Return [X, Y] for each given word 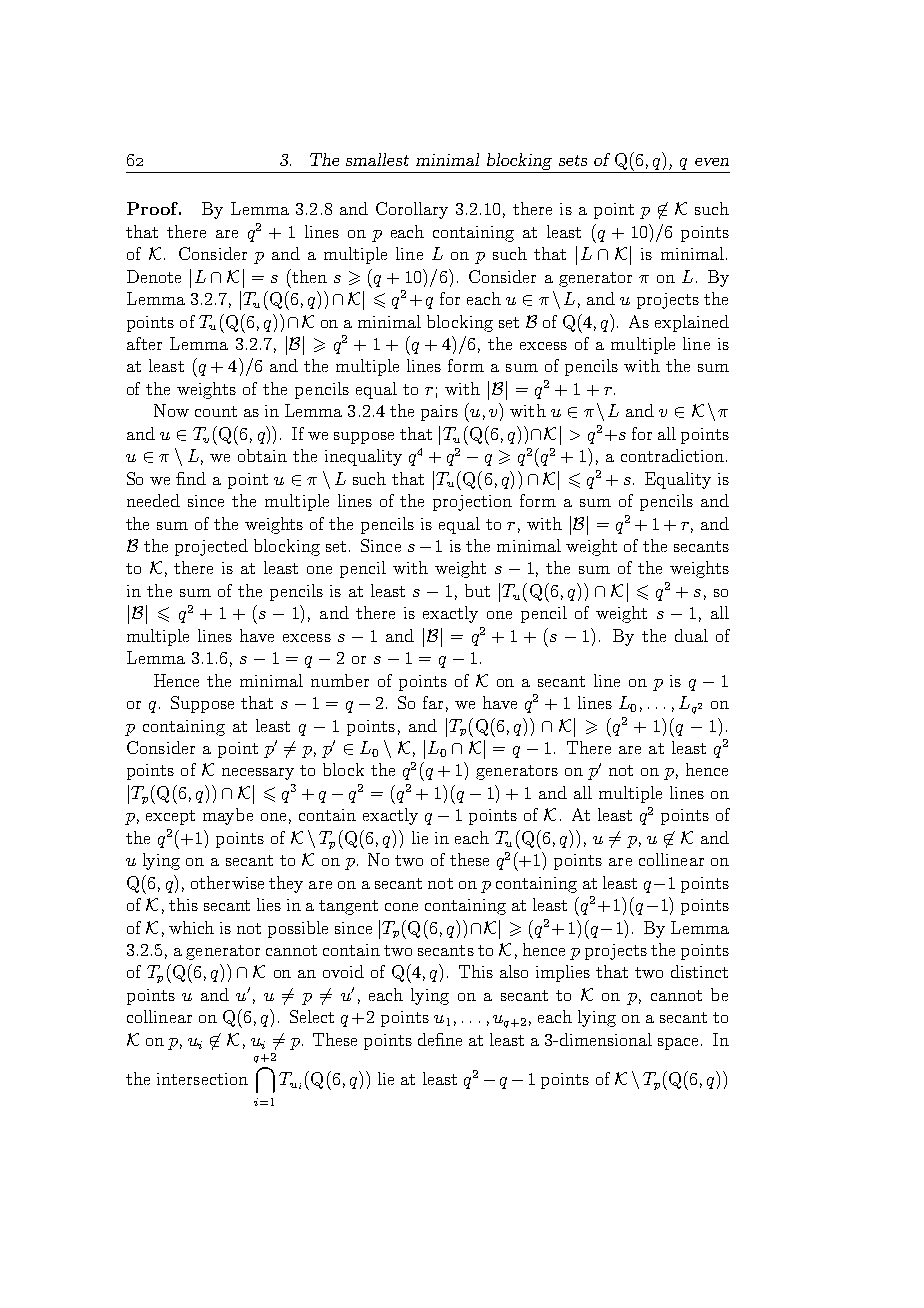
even [712, 162]
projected [211, 547]
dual [691, 635]
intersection [202, 1079]
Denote [154, 276]
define [440, 1039]
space [680, 1044]
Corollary [412, 210]
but [477, 590]
